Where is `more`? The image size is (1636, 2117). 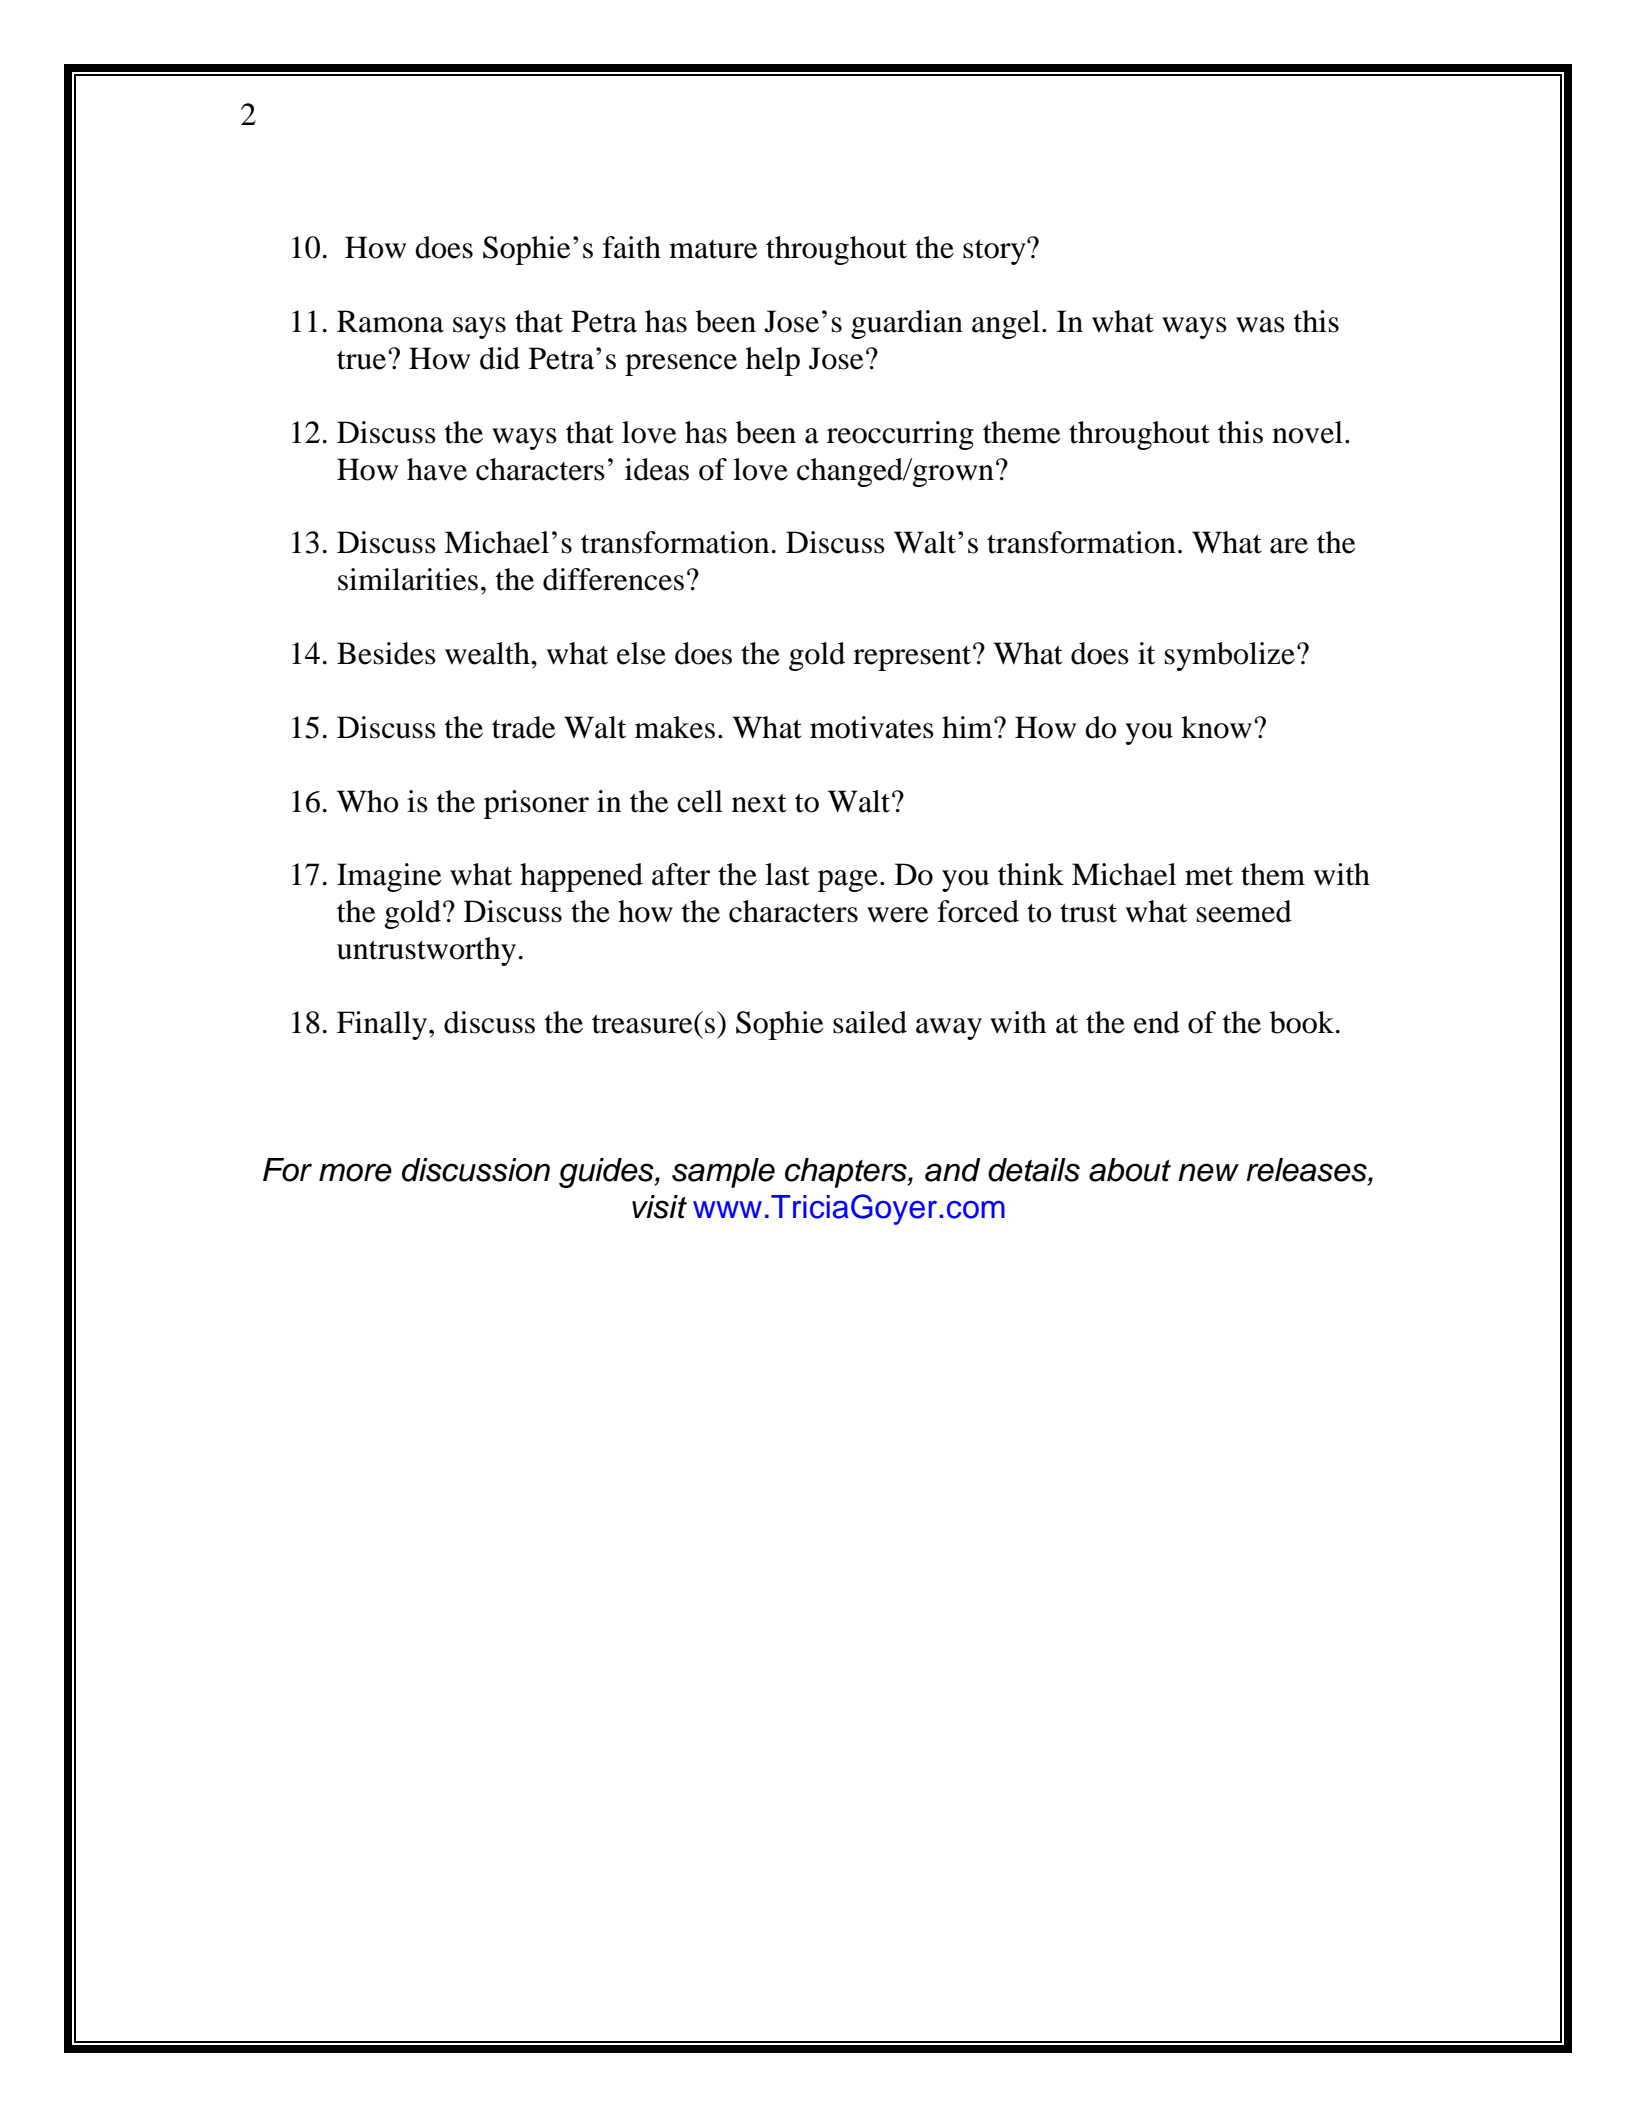 more is located at coordinates (355, 1172).
